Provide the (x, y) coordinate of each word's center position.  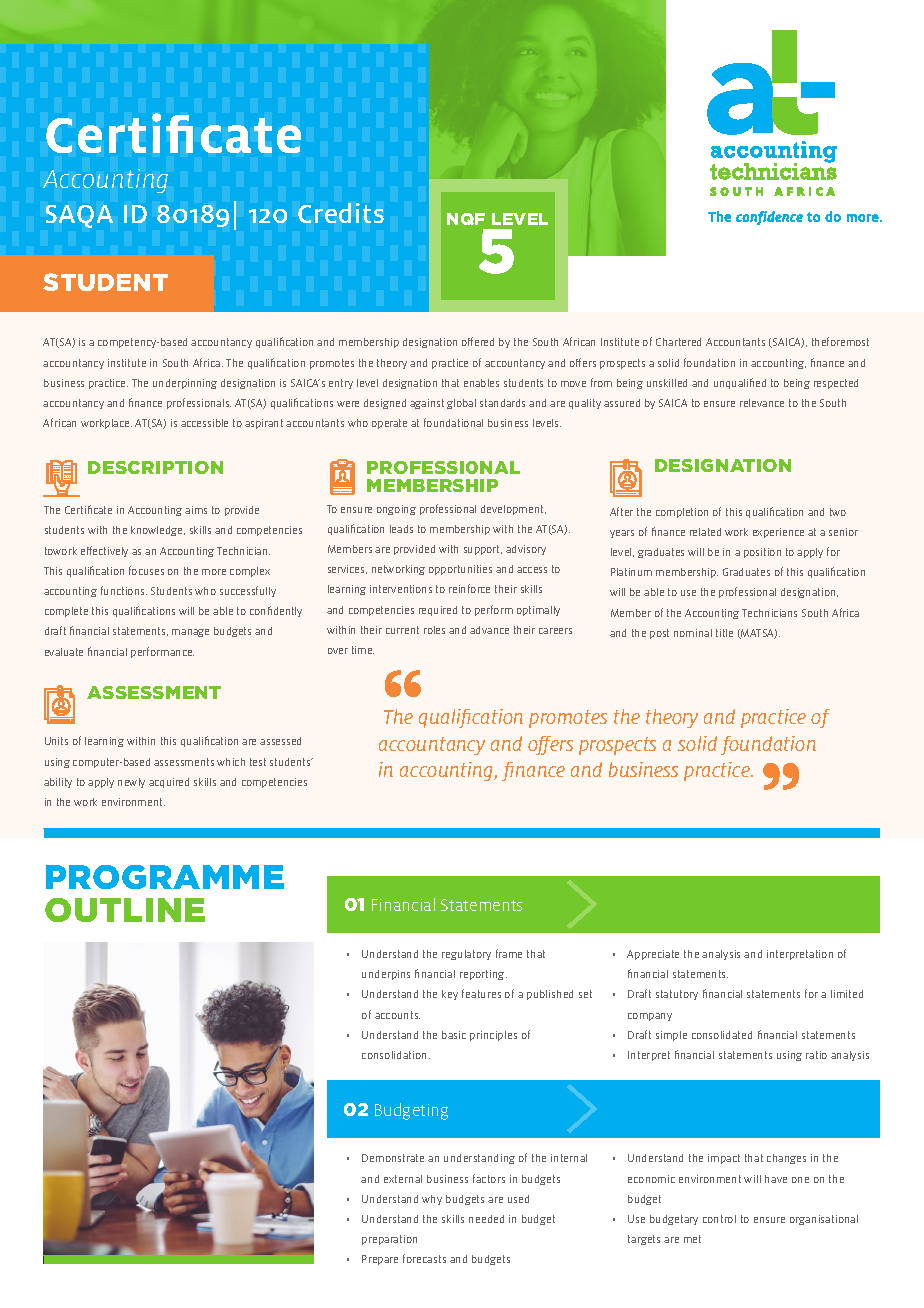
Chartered (678, 342)
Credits (341, 213)
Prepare (380, 1260)
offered (478, 341)
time (363, 650)
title (724, 633)
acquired (169, 783)
